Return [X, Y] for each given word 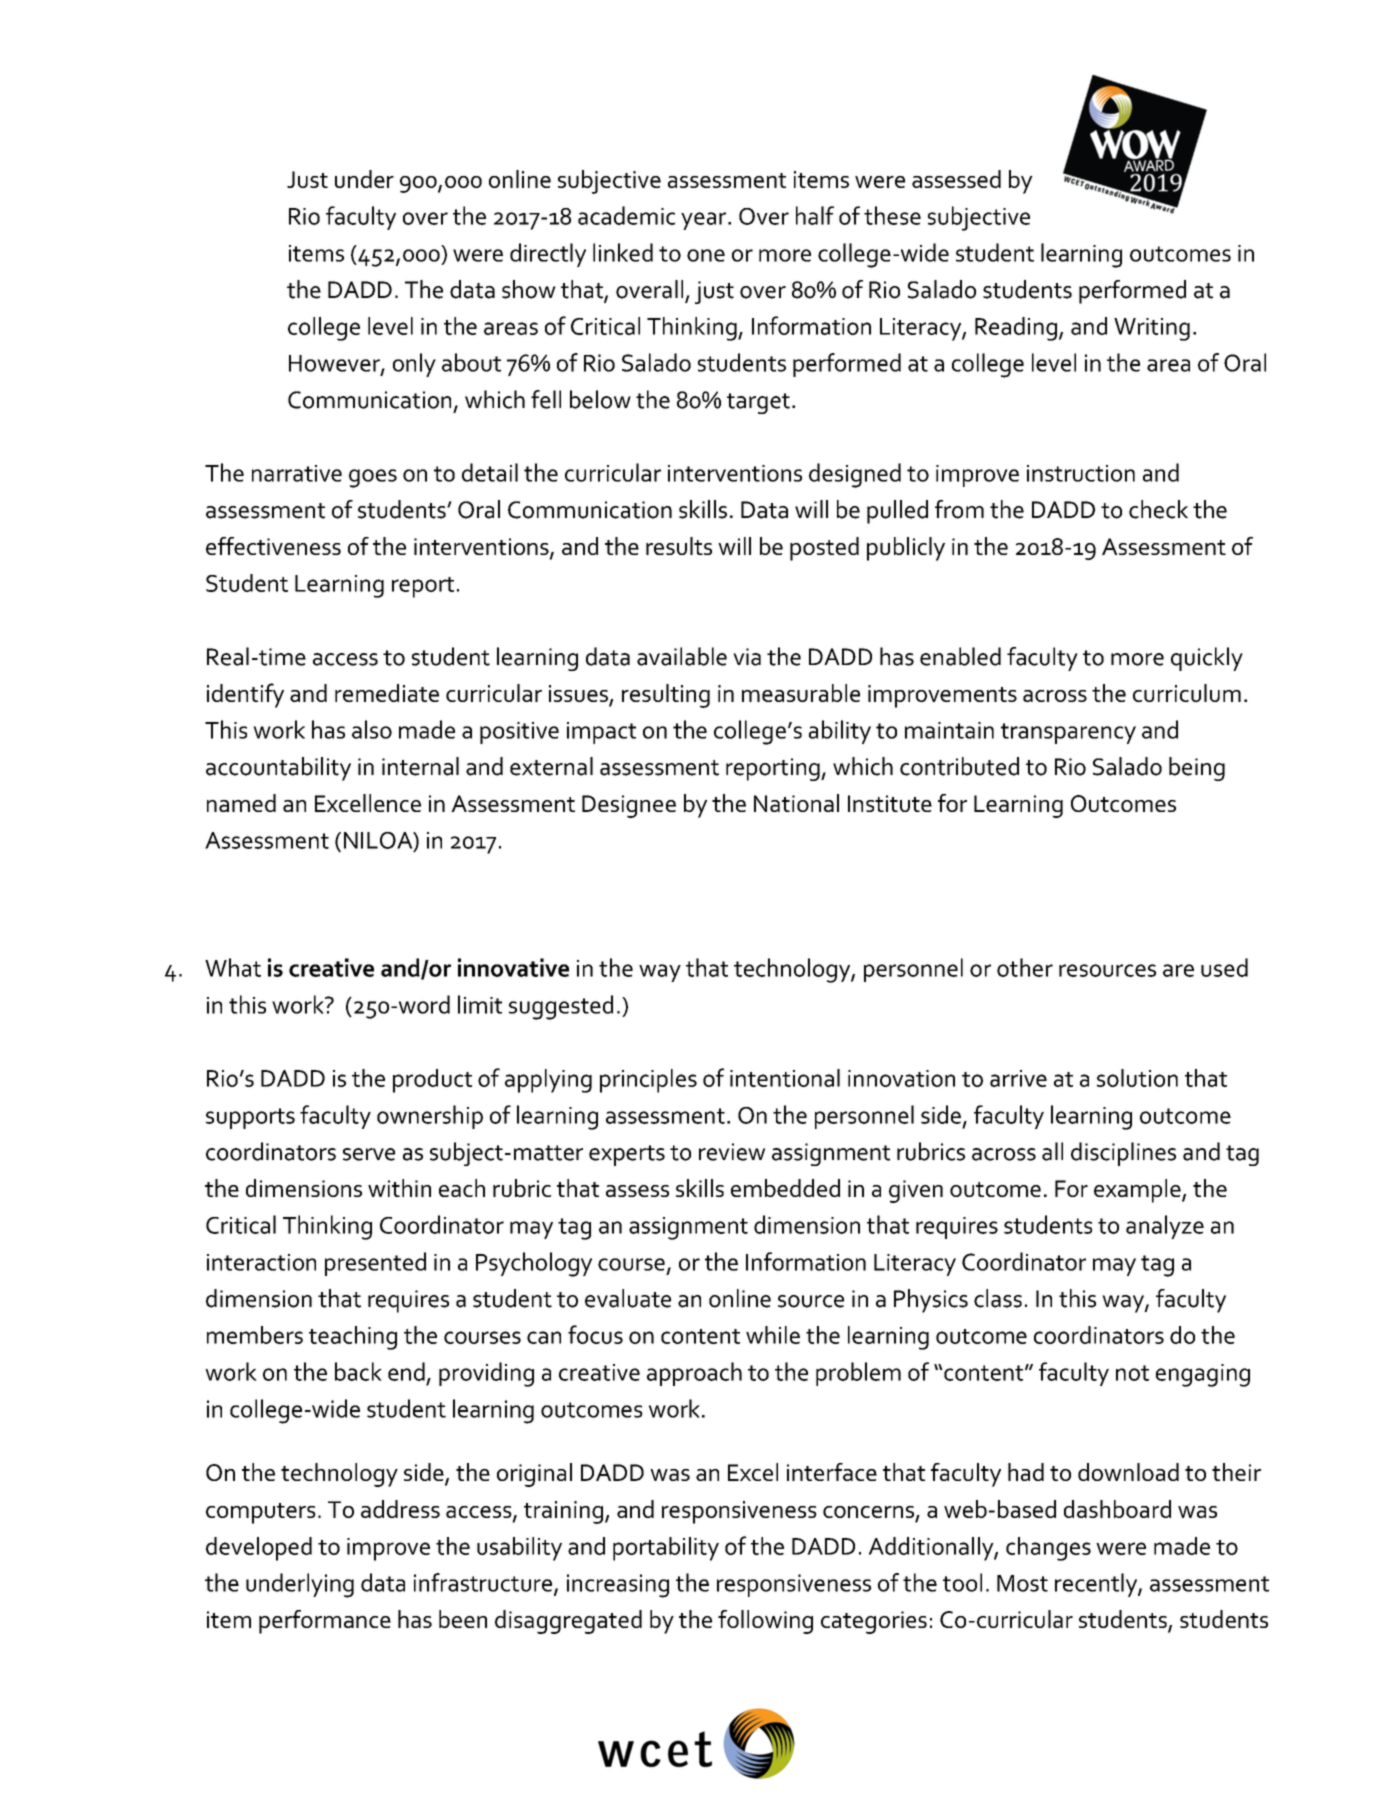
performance [325, 1622]
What [233, 967]
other [1025, 967]
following [765, 1622]
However [335, 364]
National [796, 803]
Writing [1152, 329]
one [706, 255]
